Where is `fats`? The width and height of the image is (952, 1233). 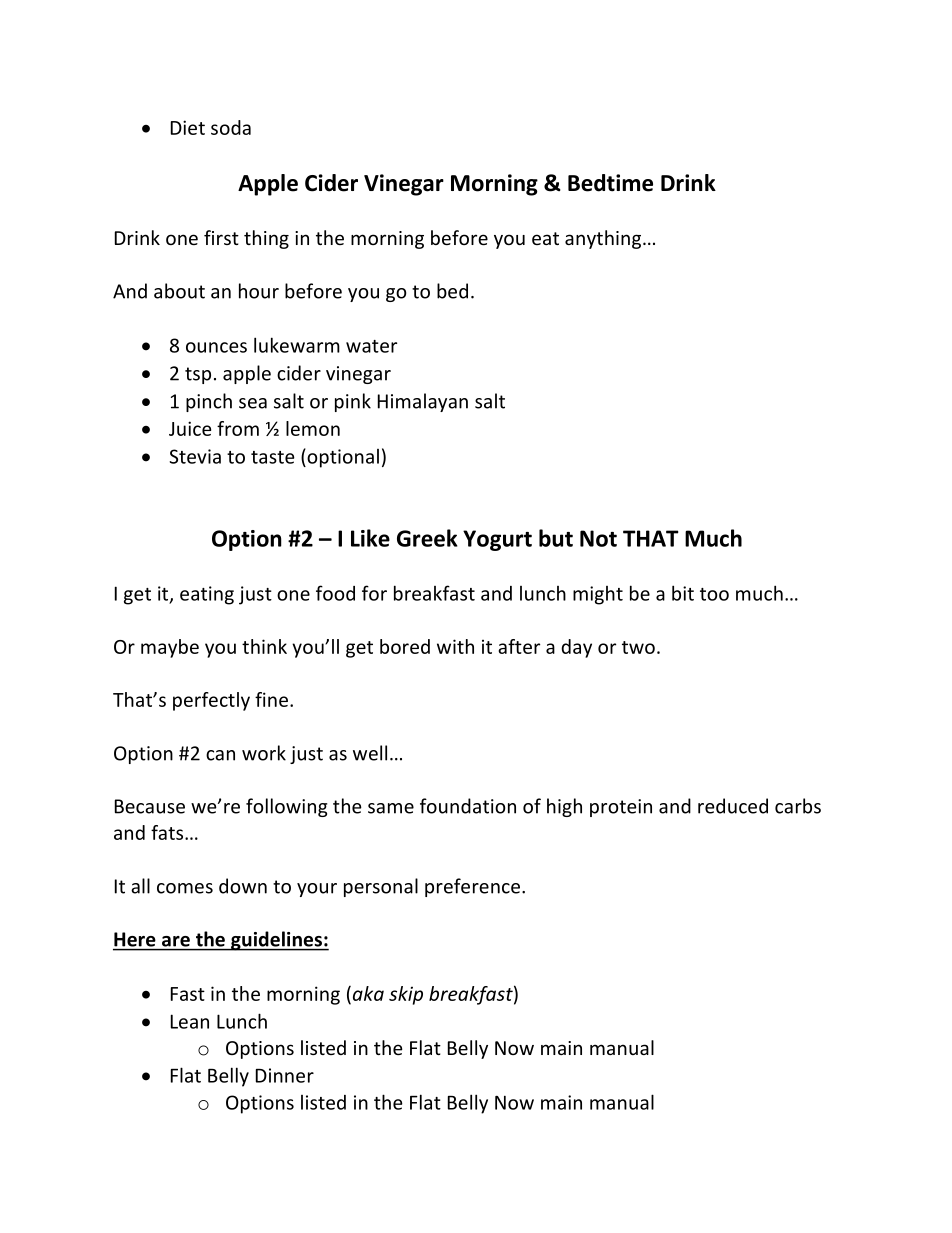
fats is located at coordinates (168, 832).
